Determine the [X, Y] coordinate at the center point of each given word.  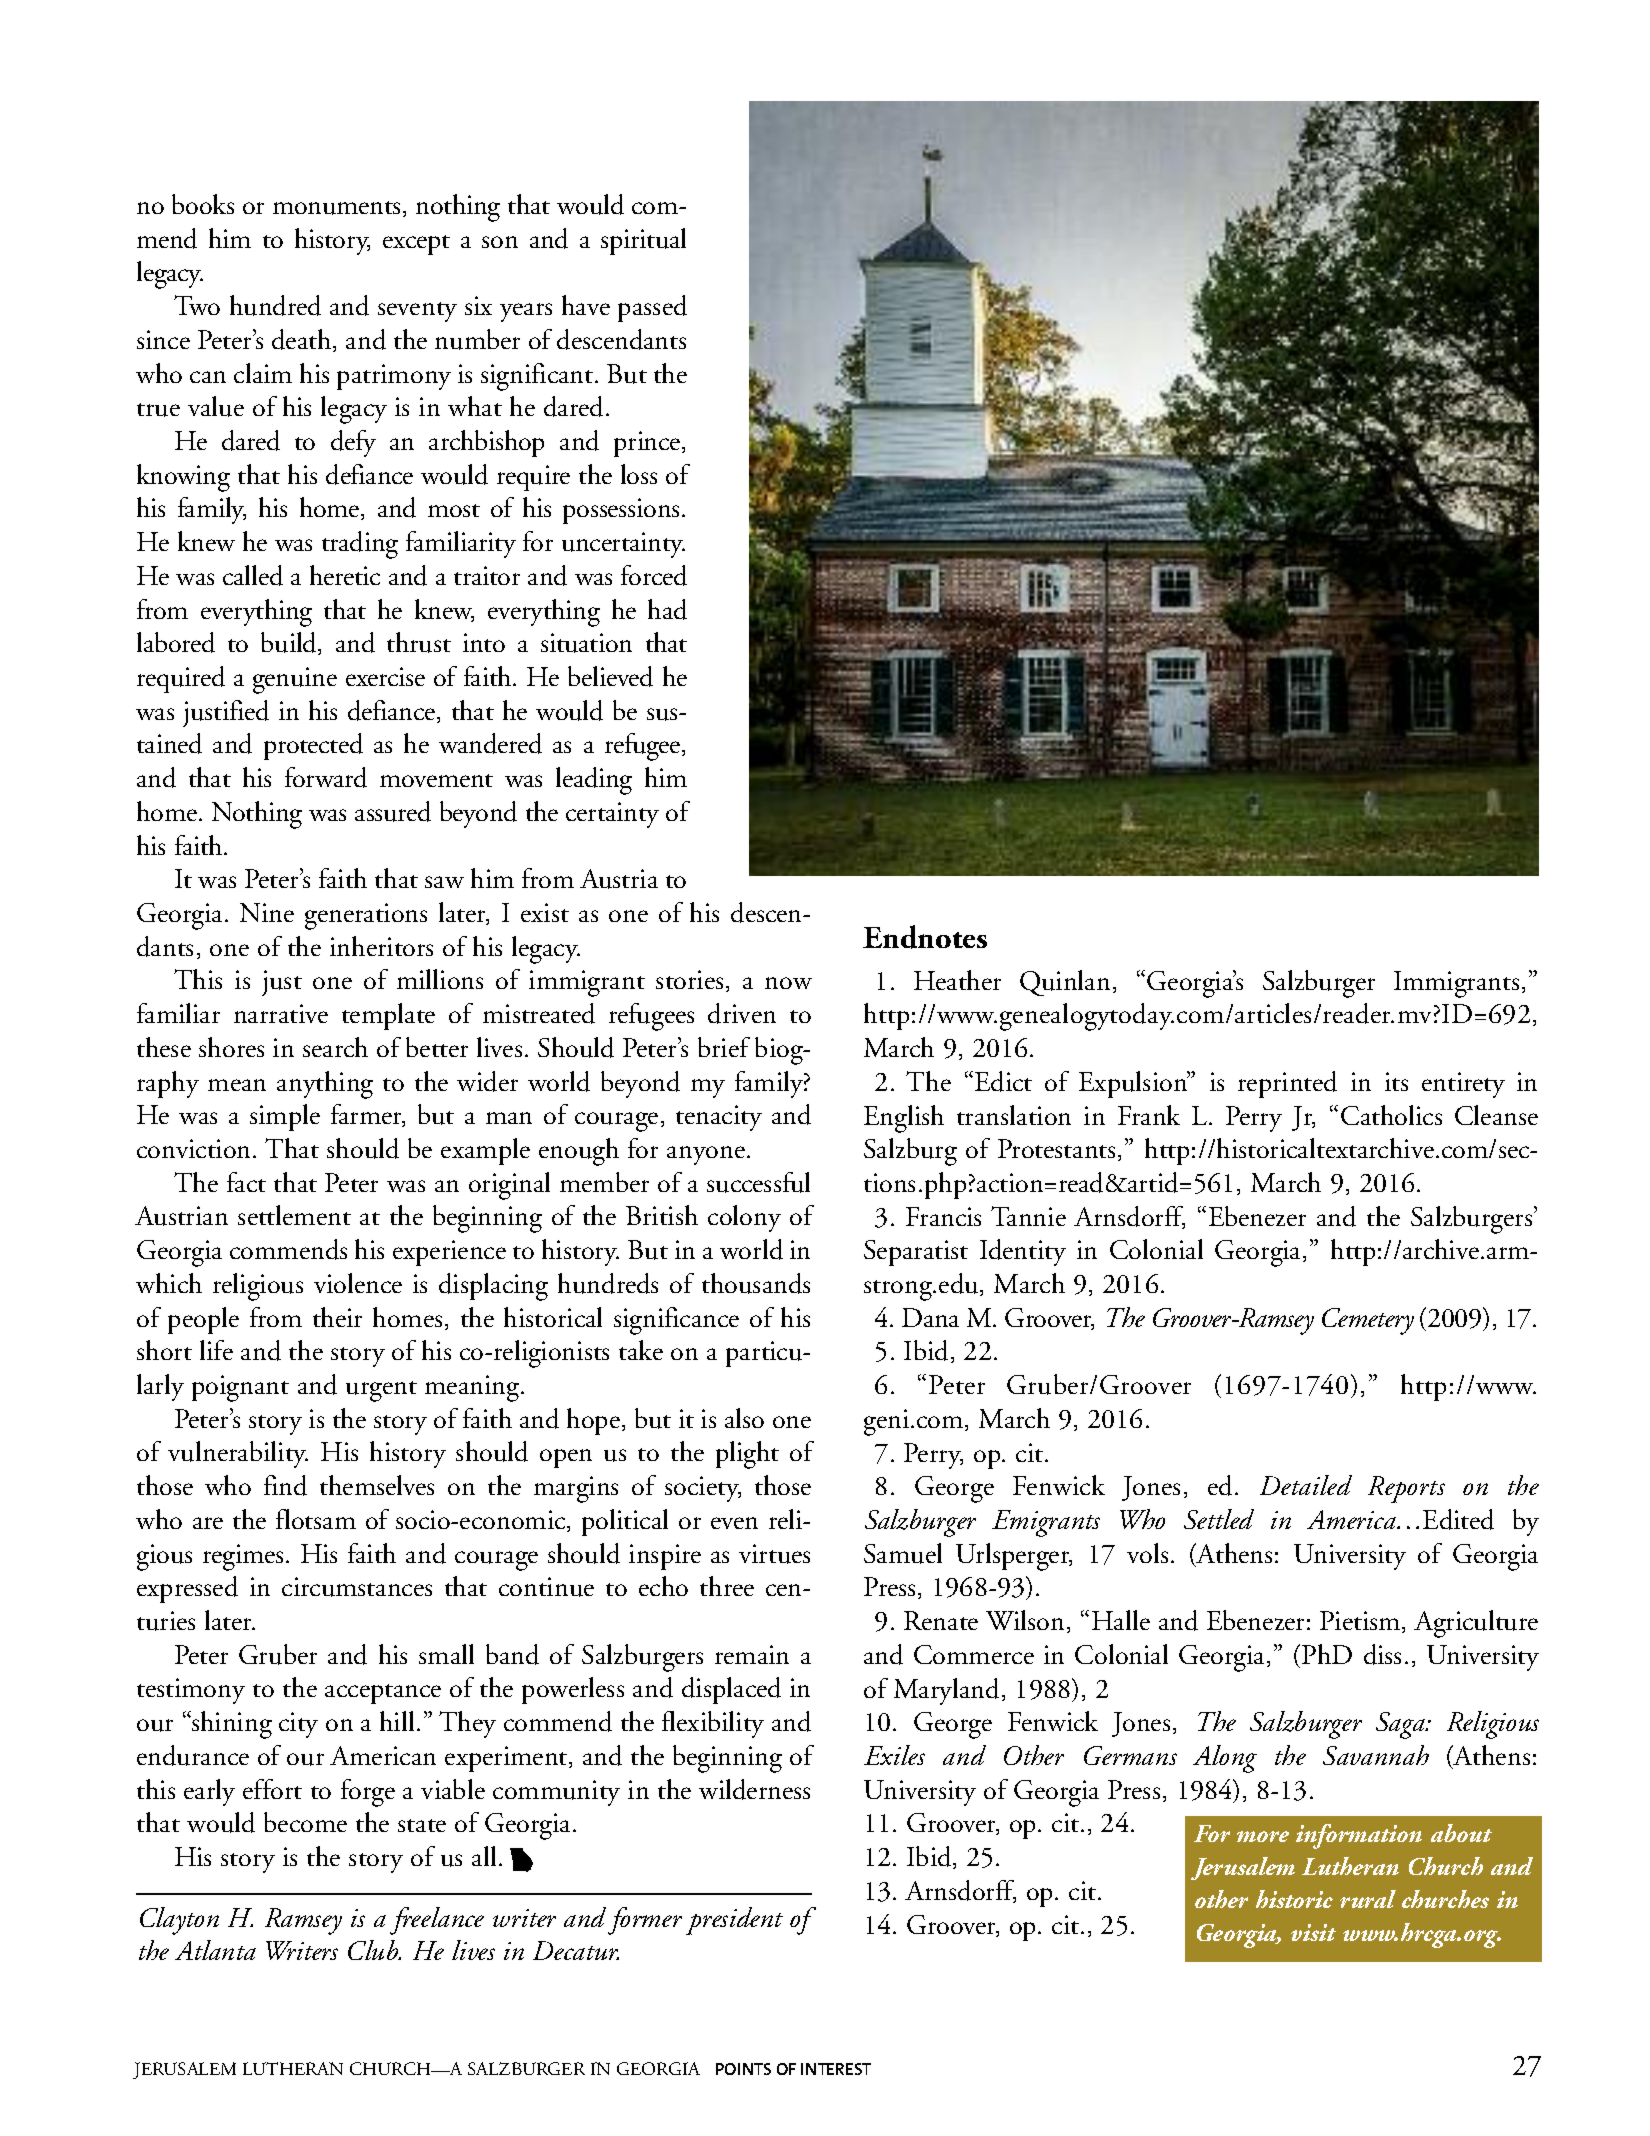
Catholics [1391, 1115]
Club [374, 1950]
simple [285, 1117]
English [904, 1119]
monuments [336, 208]
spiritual [643, 241]
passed [652, 308]
